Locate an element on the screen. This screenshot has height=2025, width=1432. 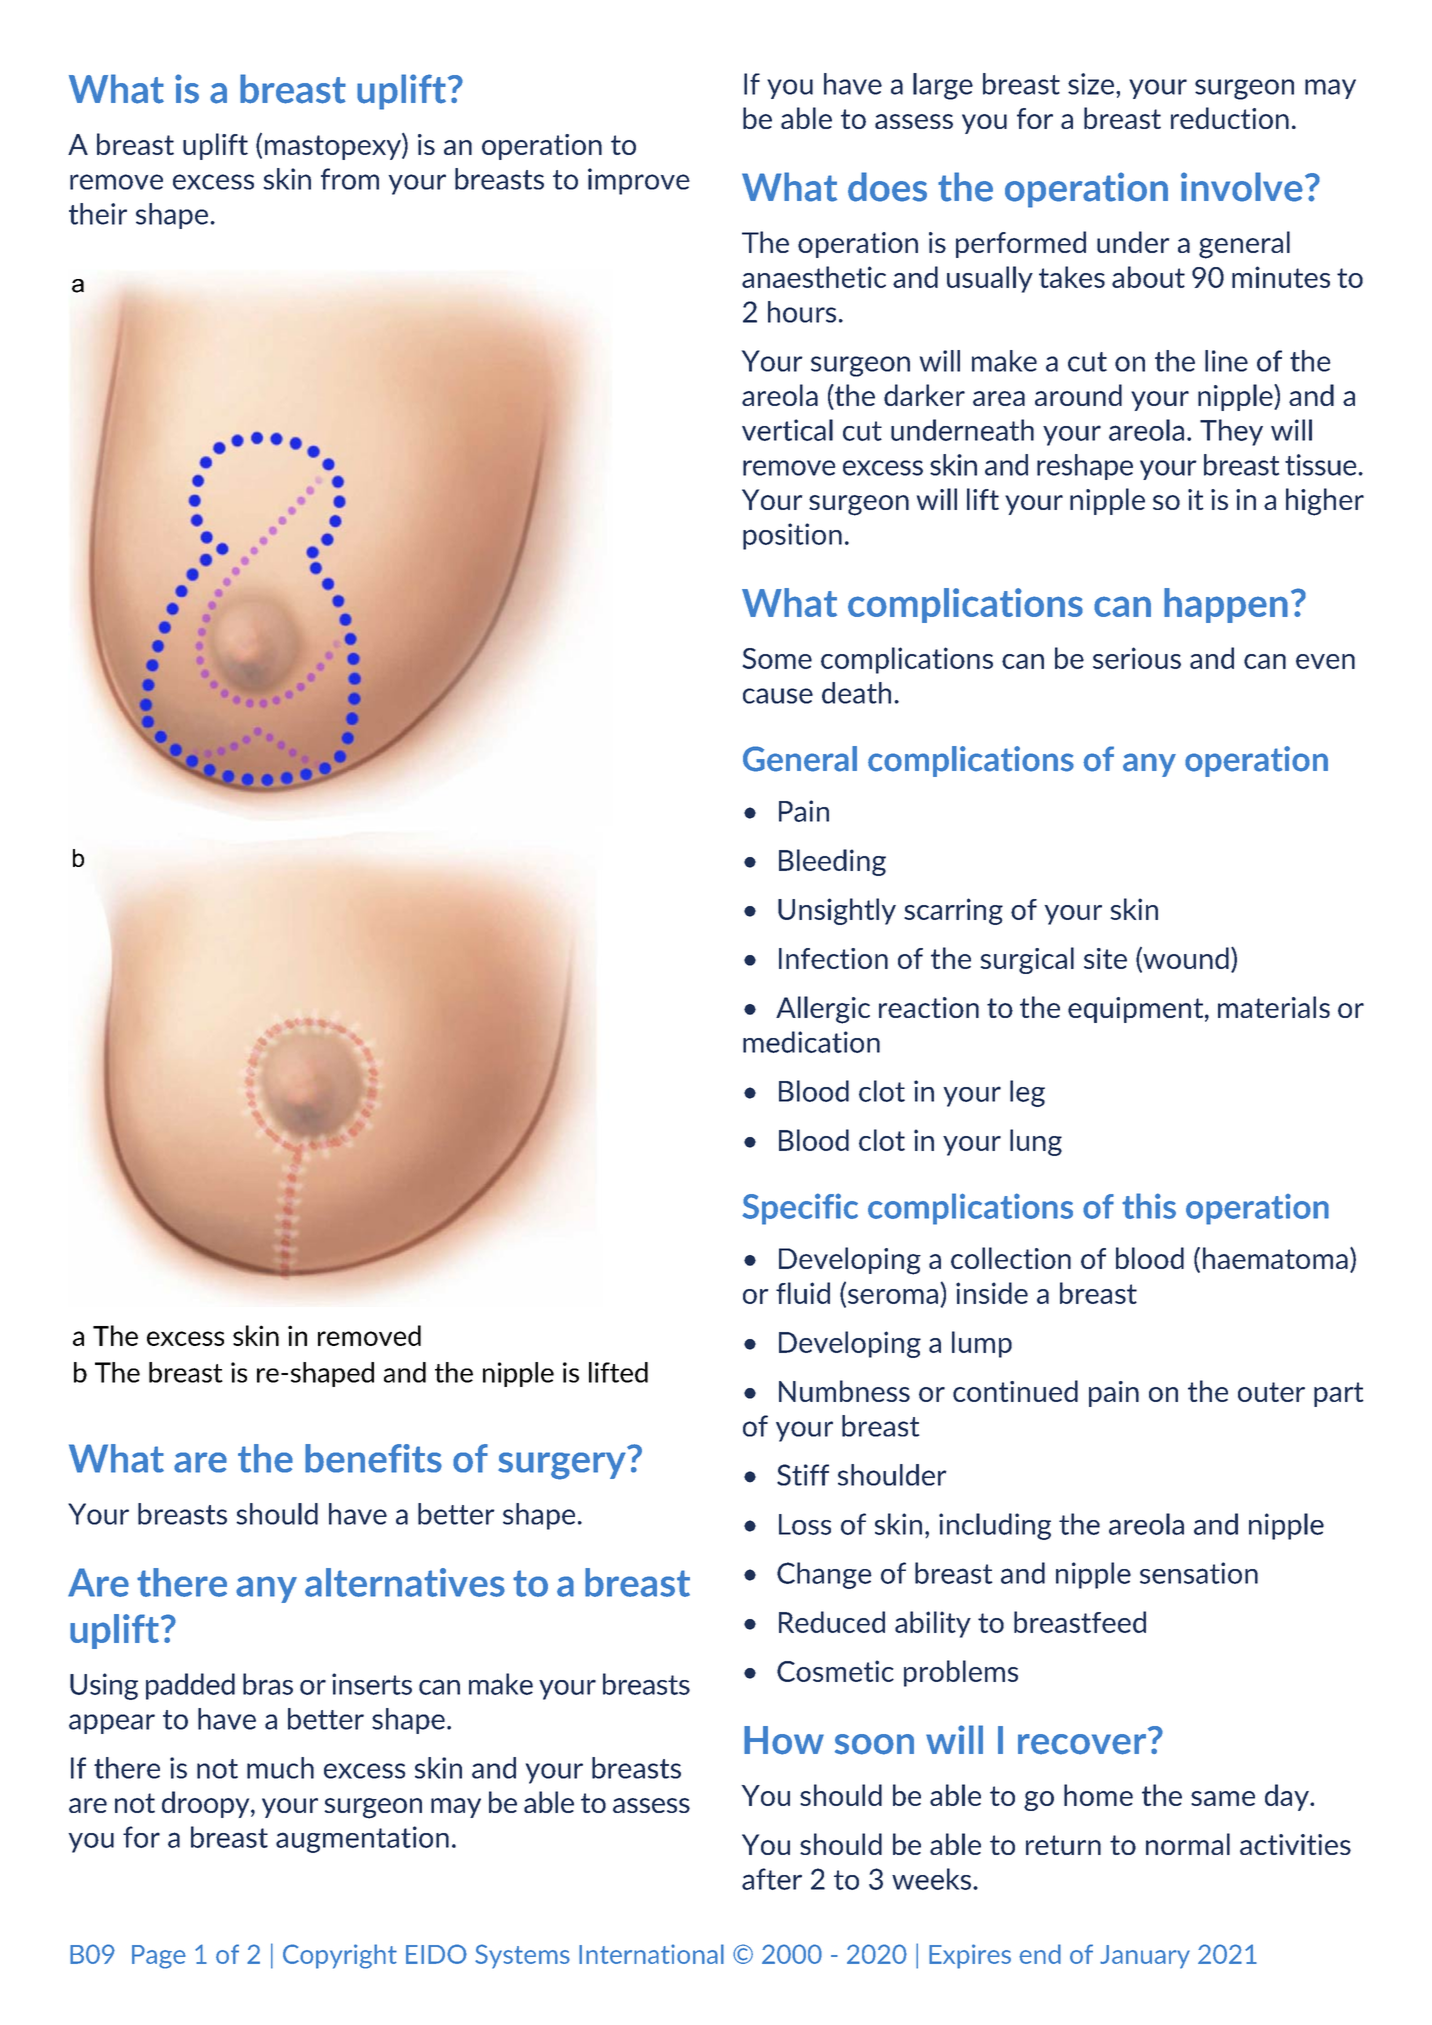
position is located at coordinates (792, 536).
